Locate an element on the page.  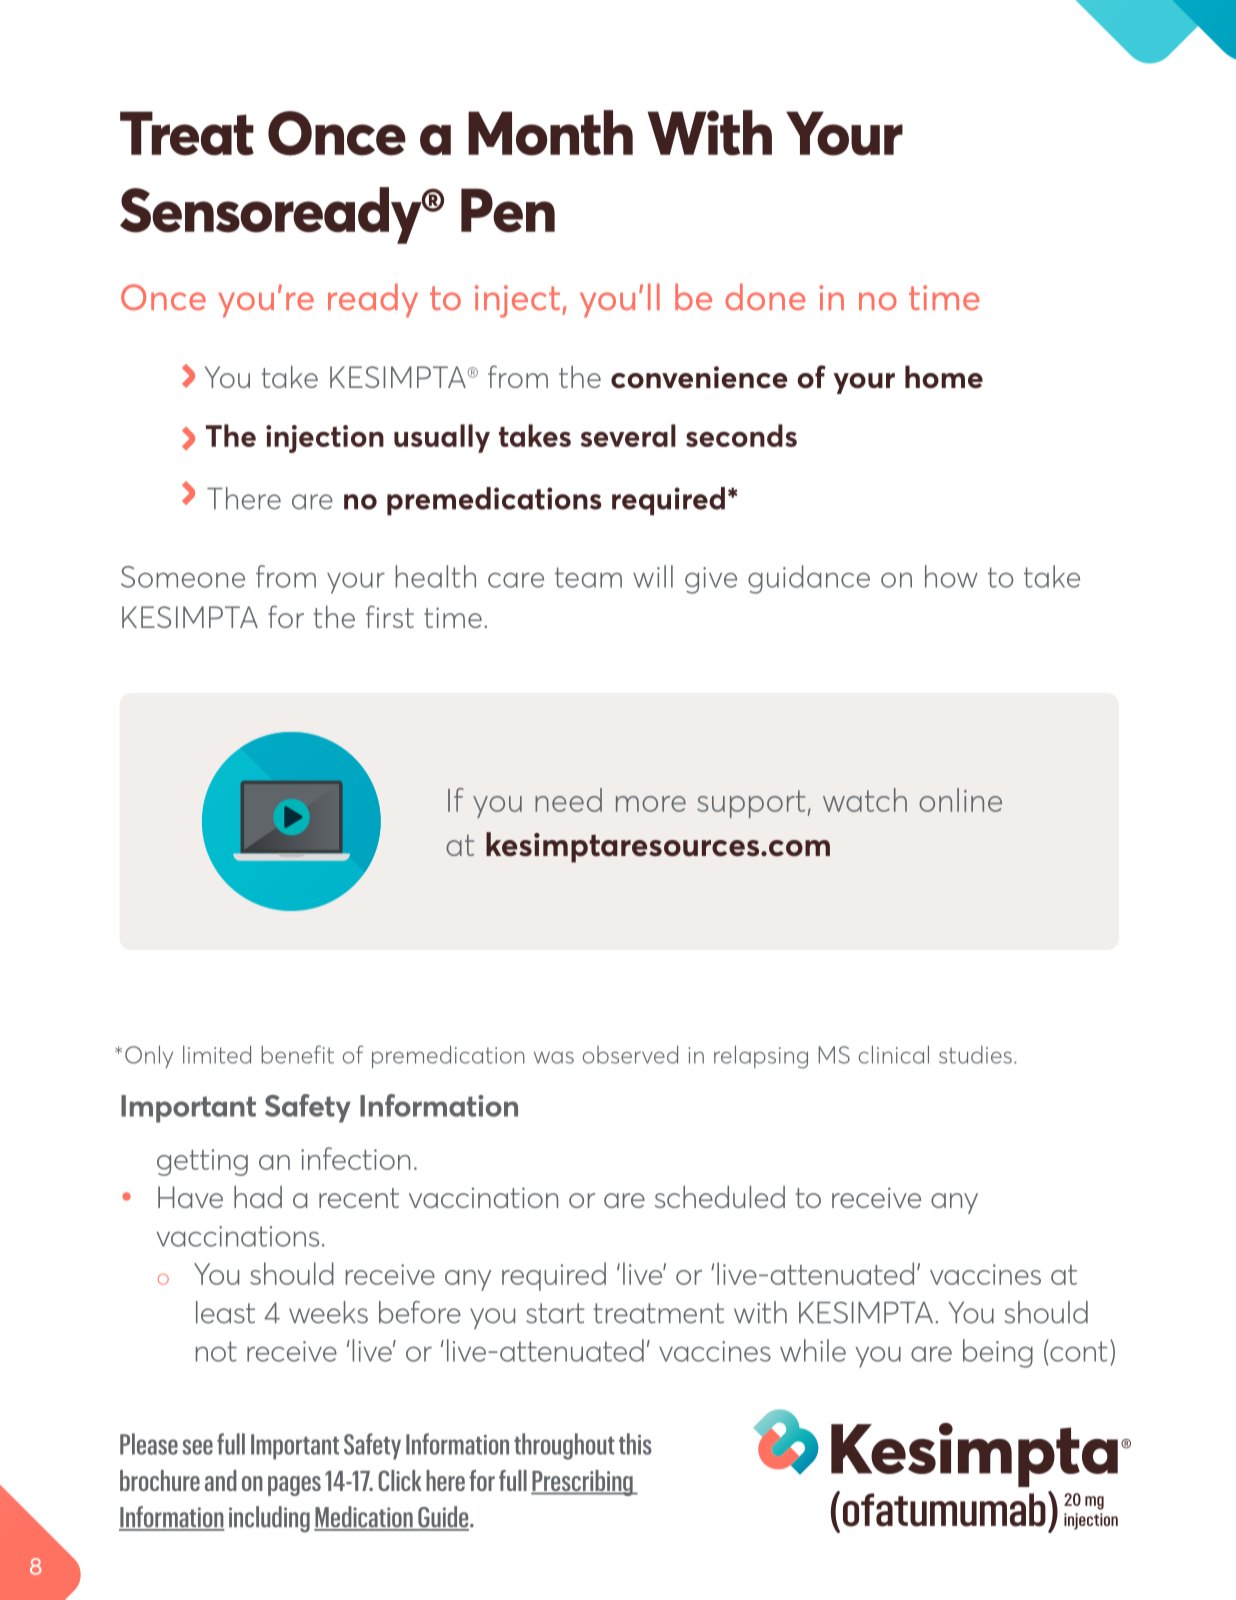
usually is located at coordinates (442, 438).
